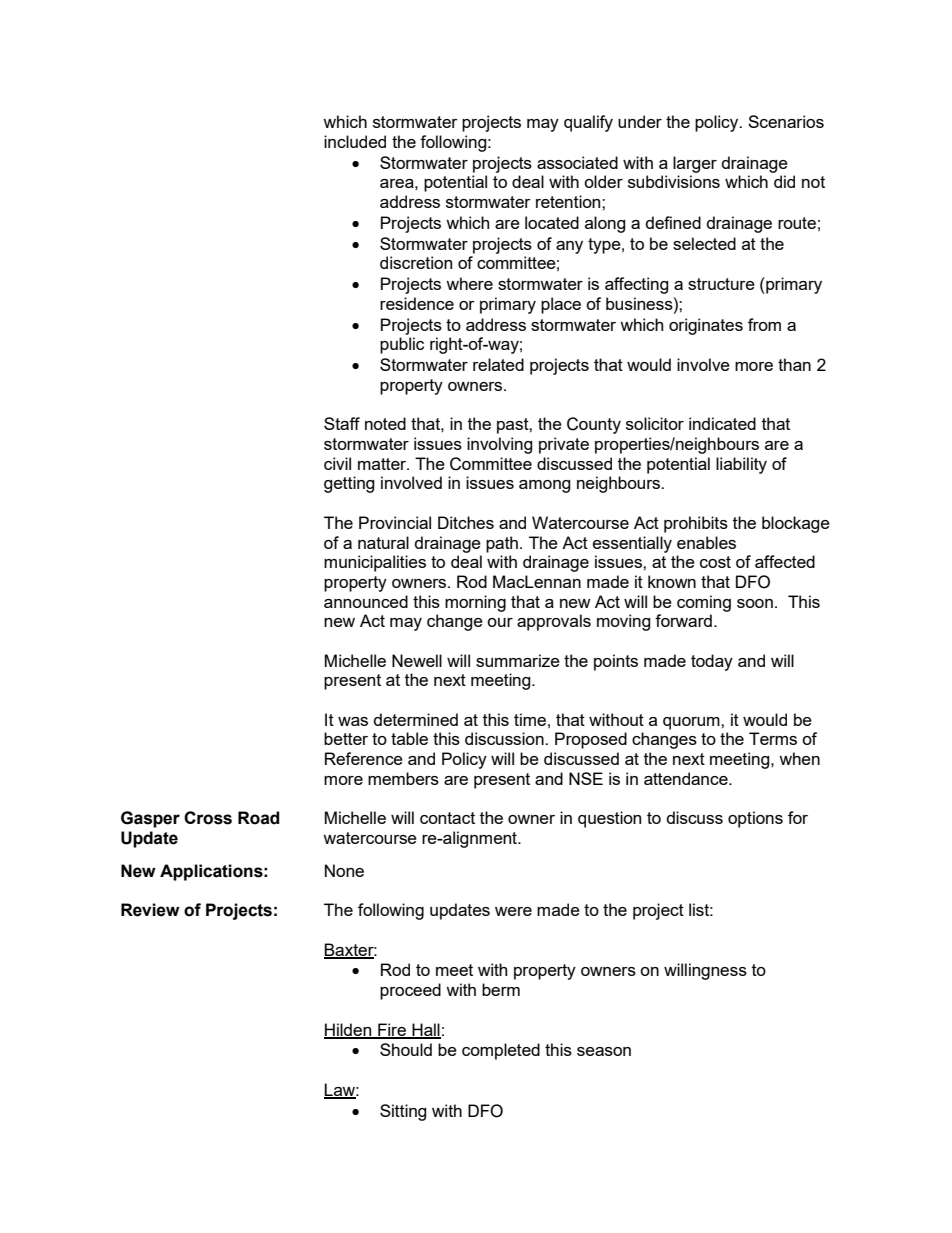 The width and height of the screenshot is (952, 1233). I want to click on contact, so click(447, 818).
